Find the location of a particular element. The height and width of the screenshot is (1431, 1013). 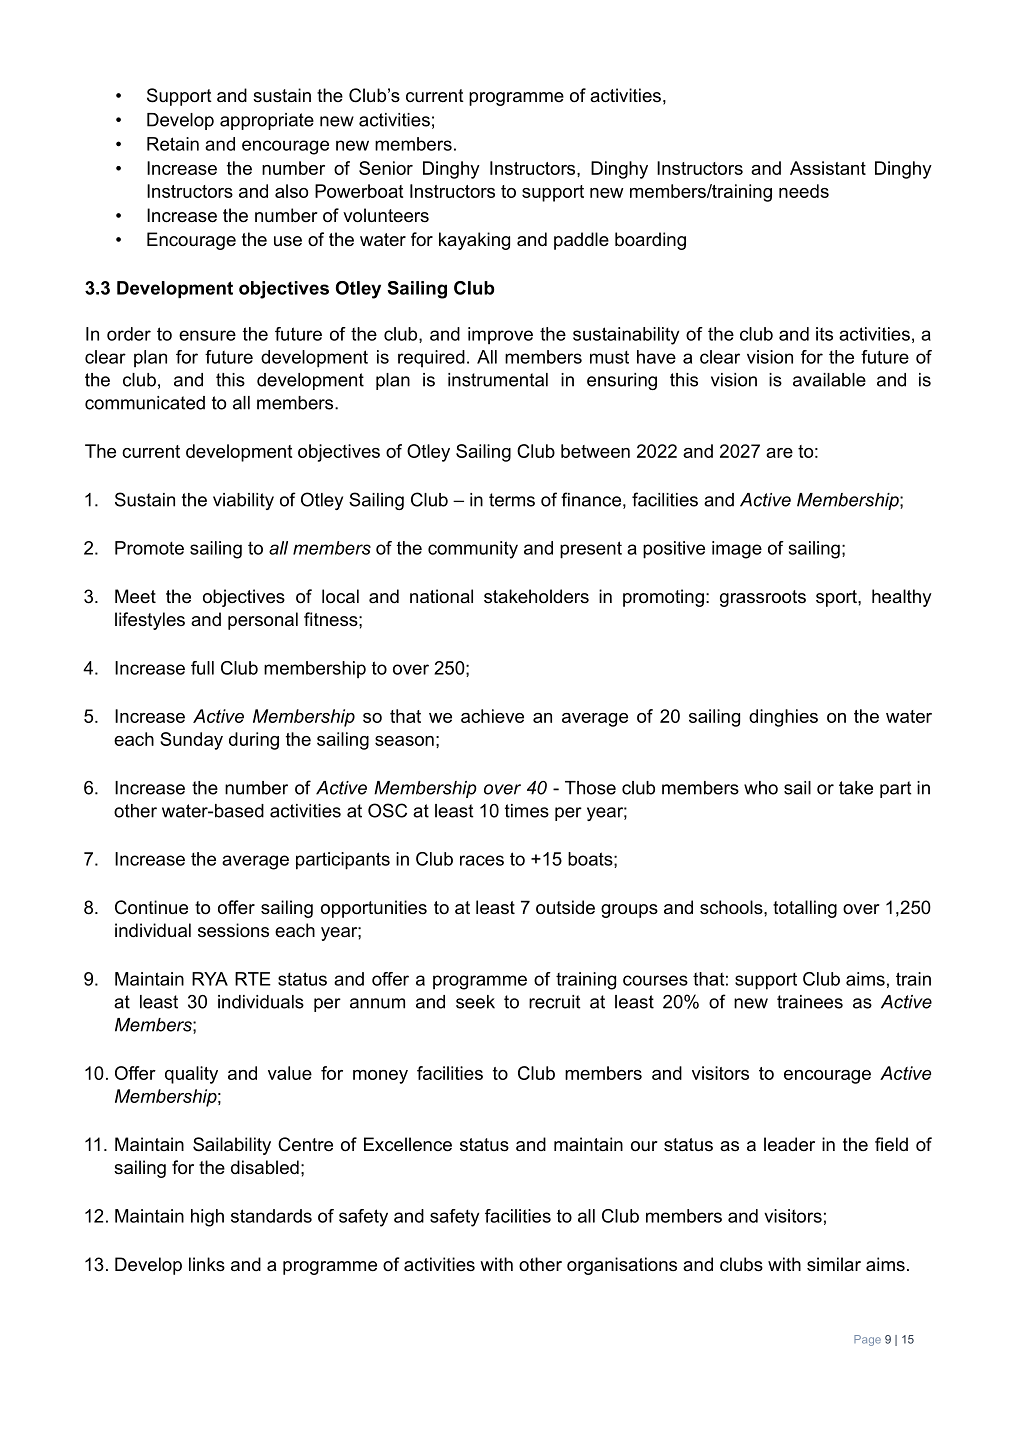

kayaking is located at coordinates (474, 241).
